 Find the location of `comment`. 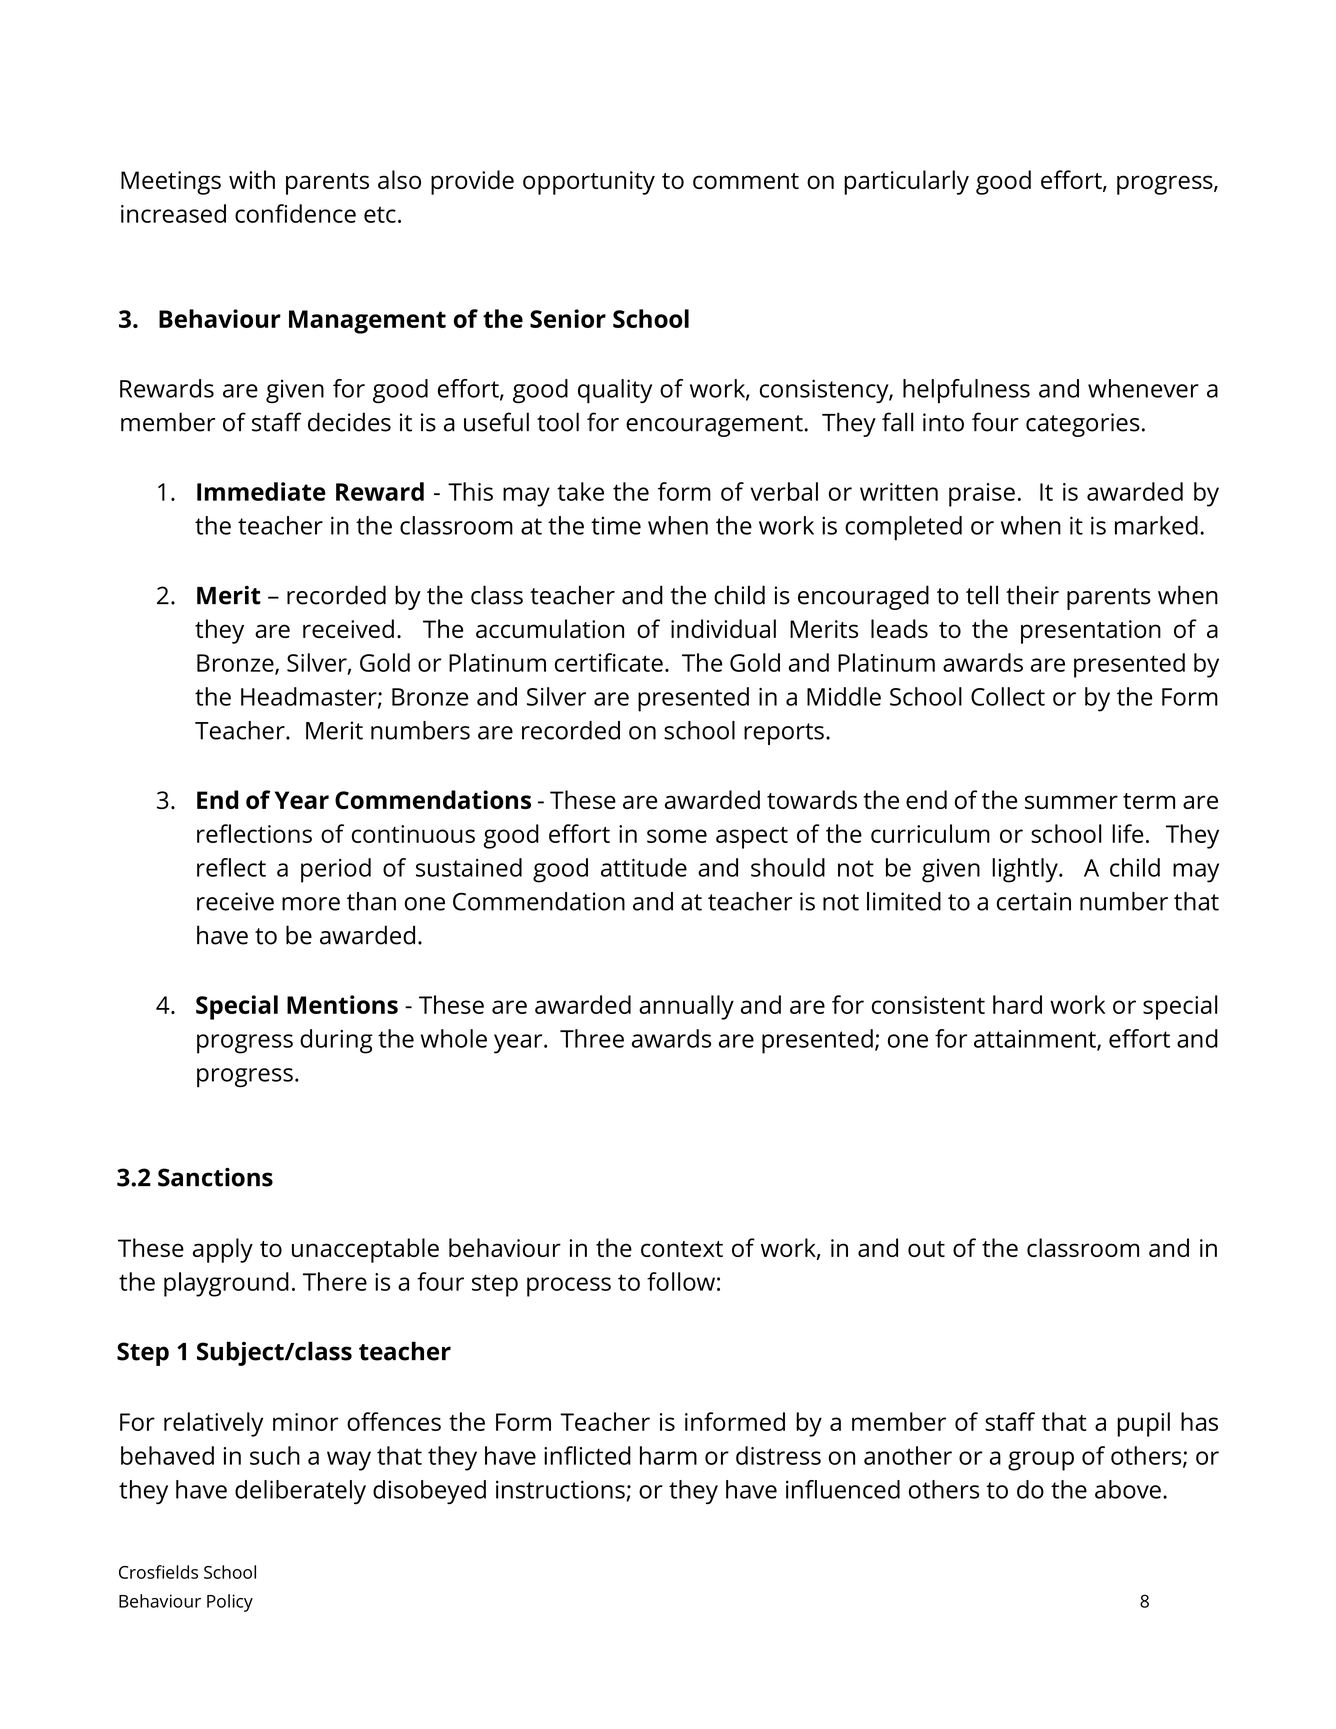

comment is located at coordinates (746, 181).
